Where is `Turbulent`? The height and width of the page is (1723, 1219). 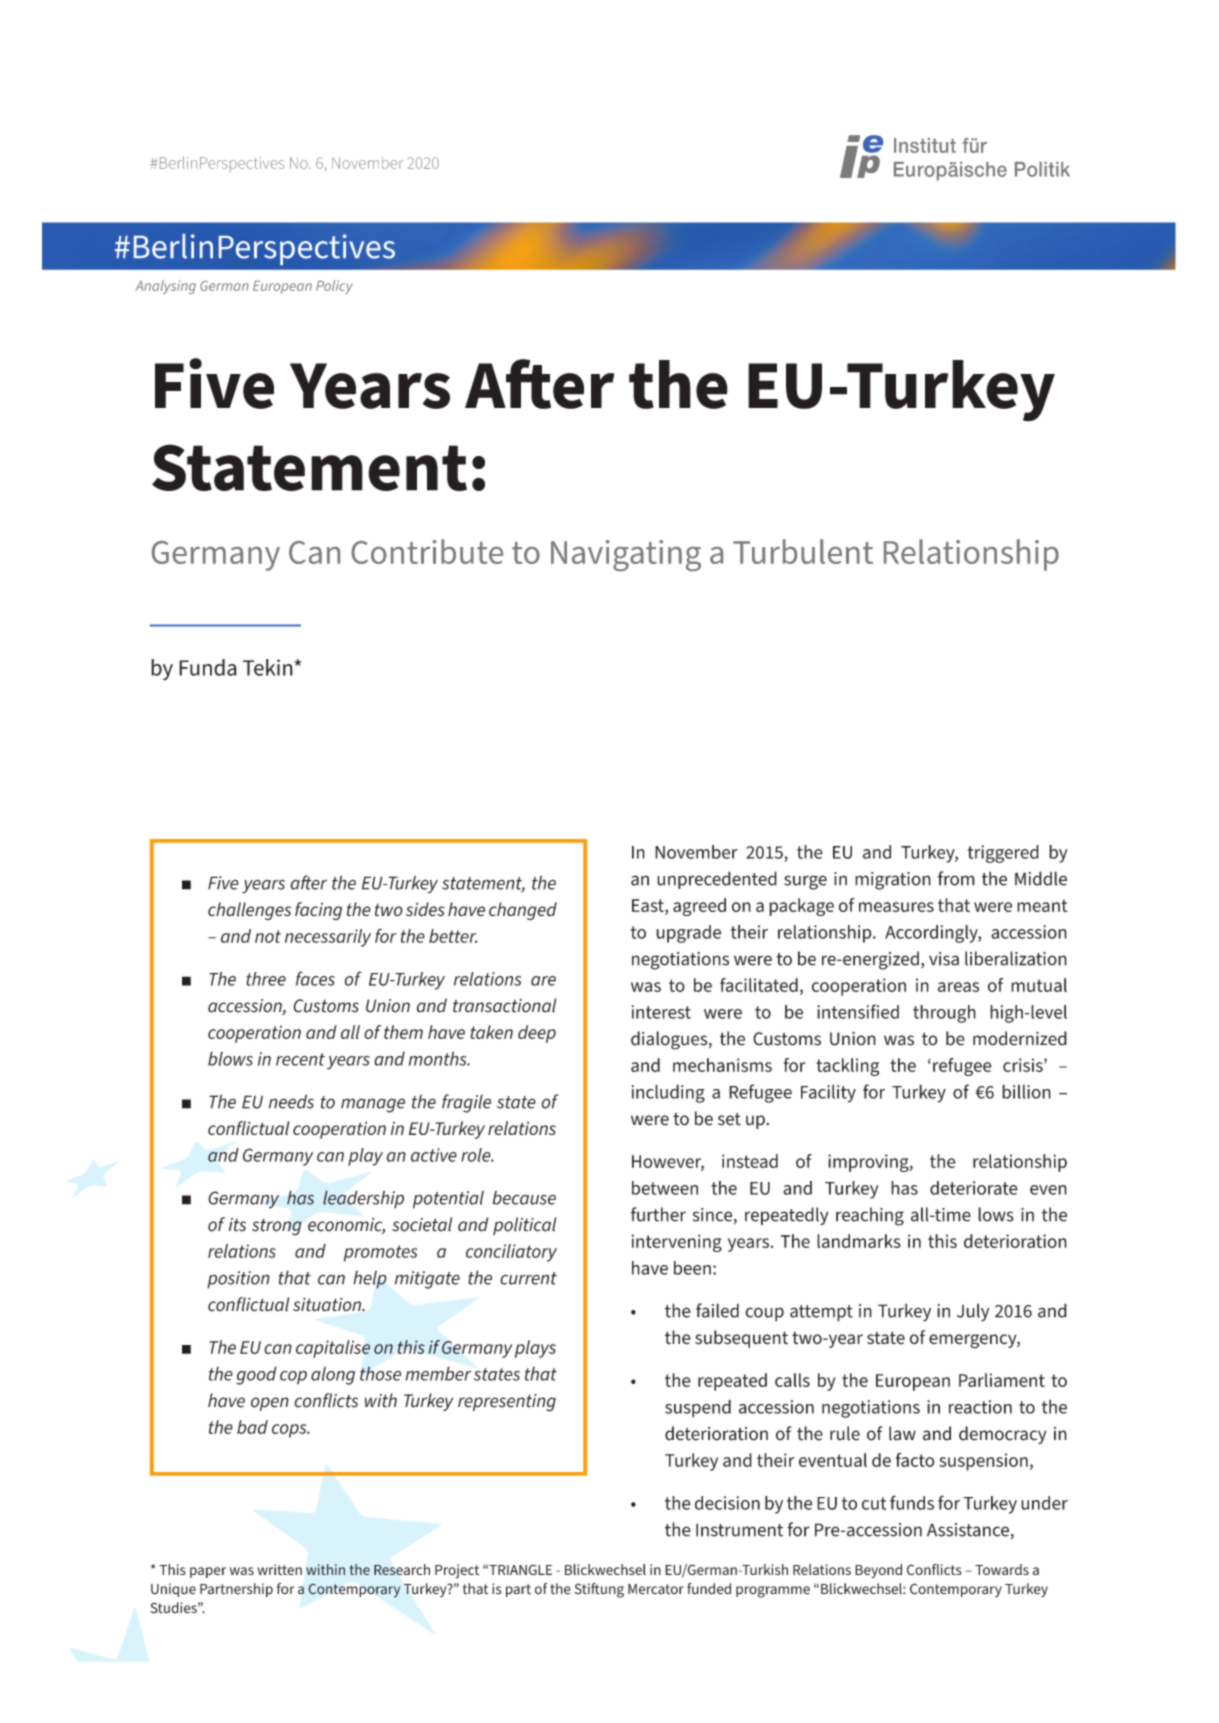 Turbulent is located at coordinates (803, 551).
